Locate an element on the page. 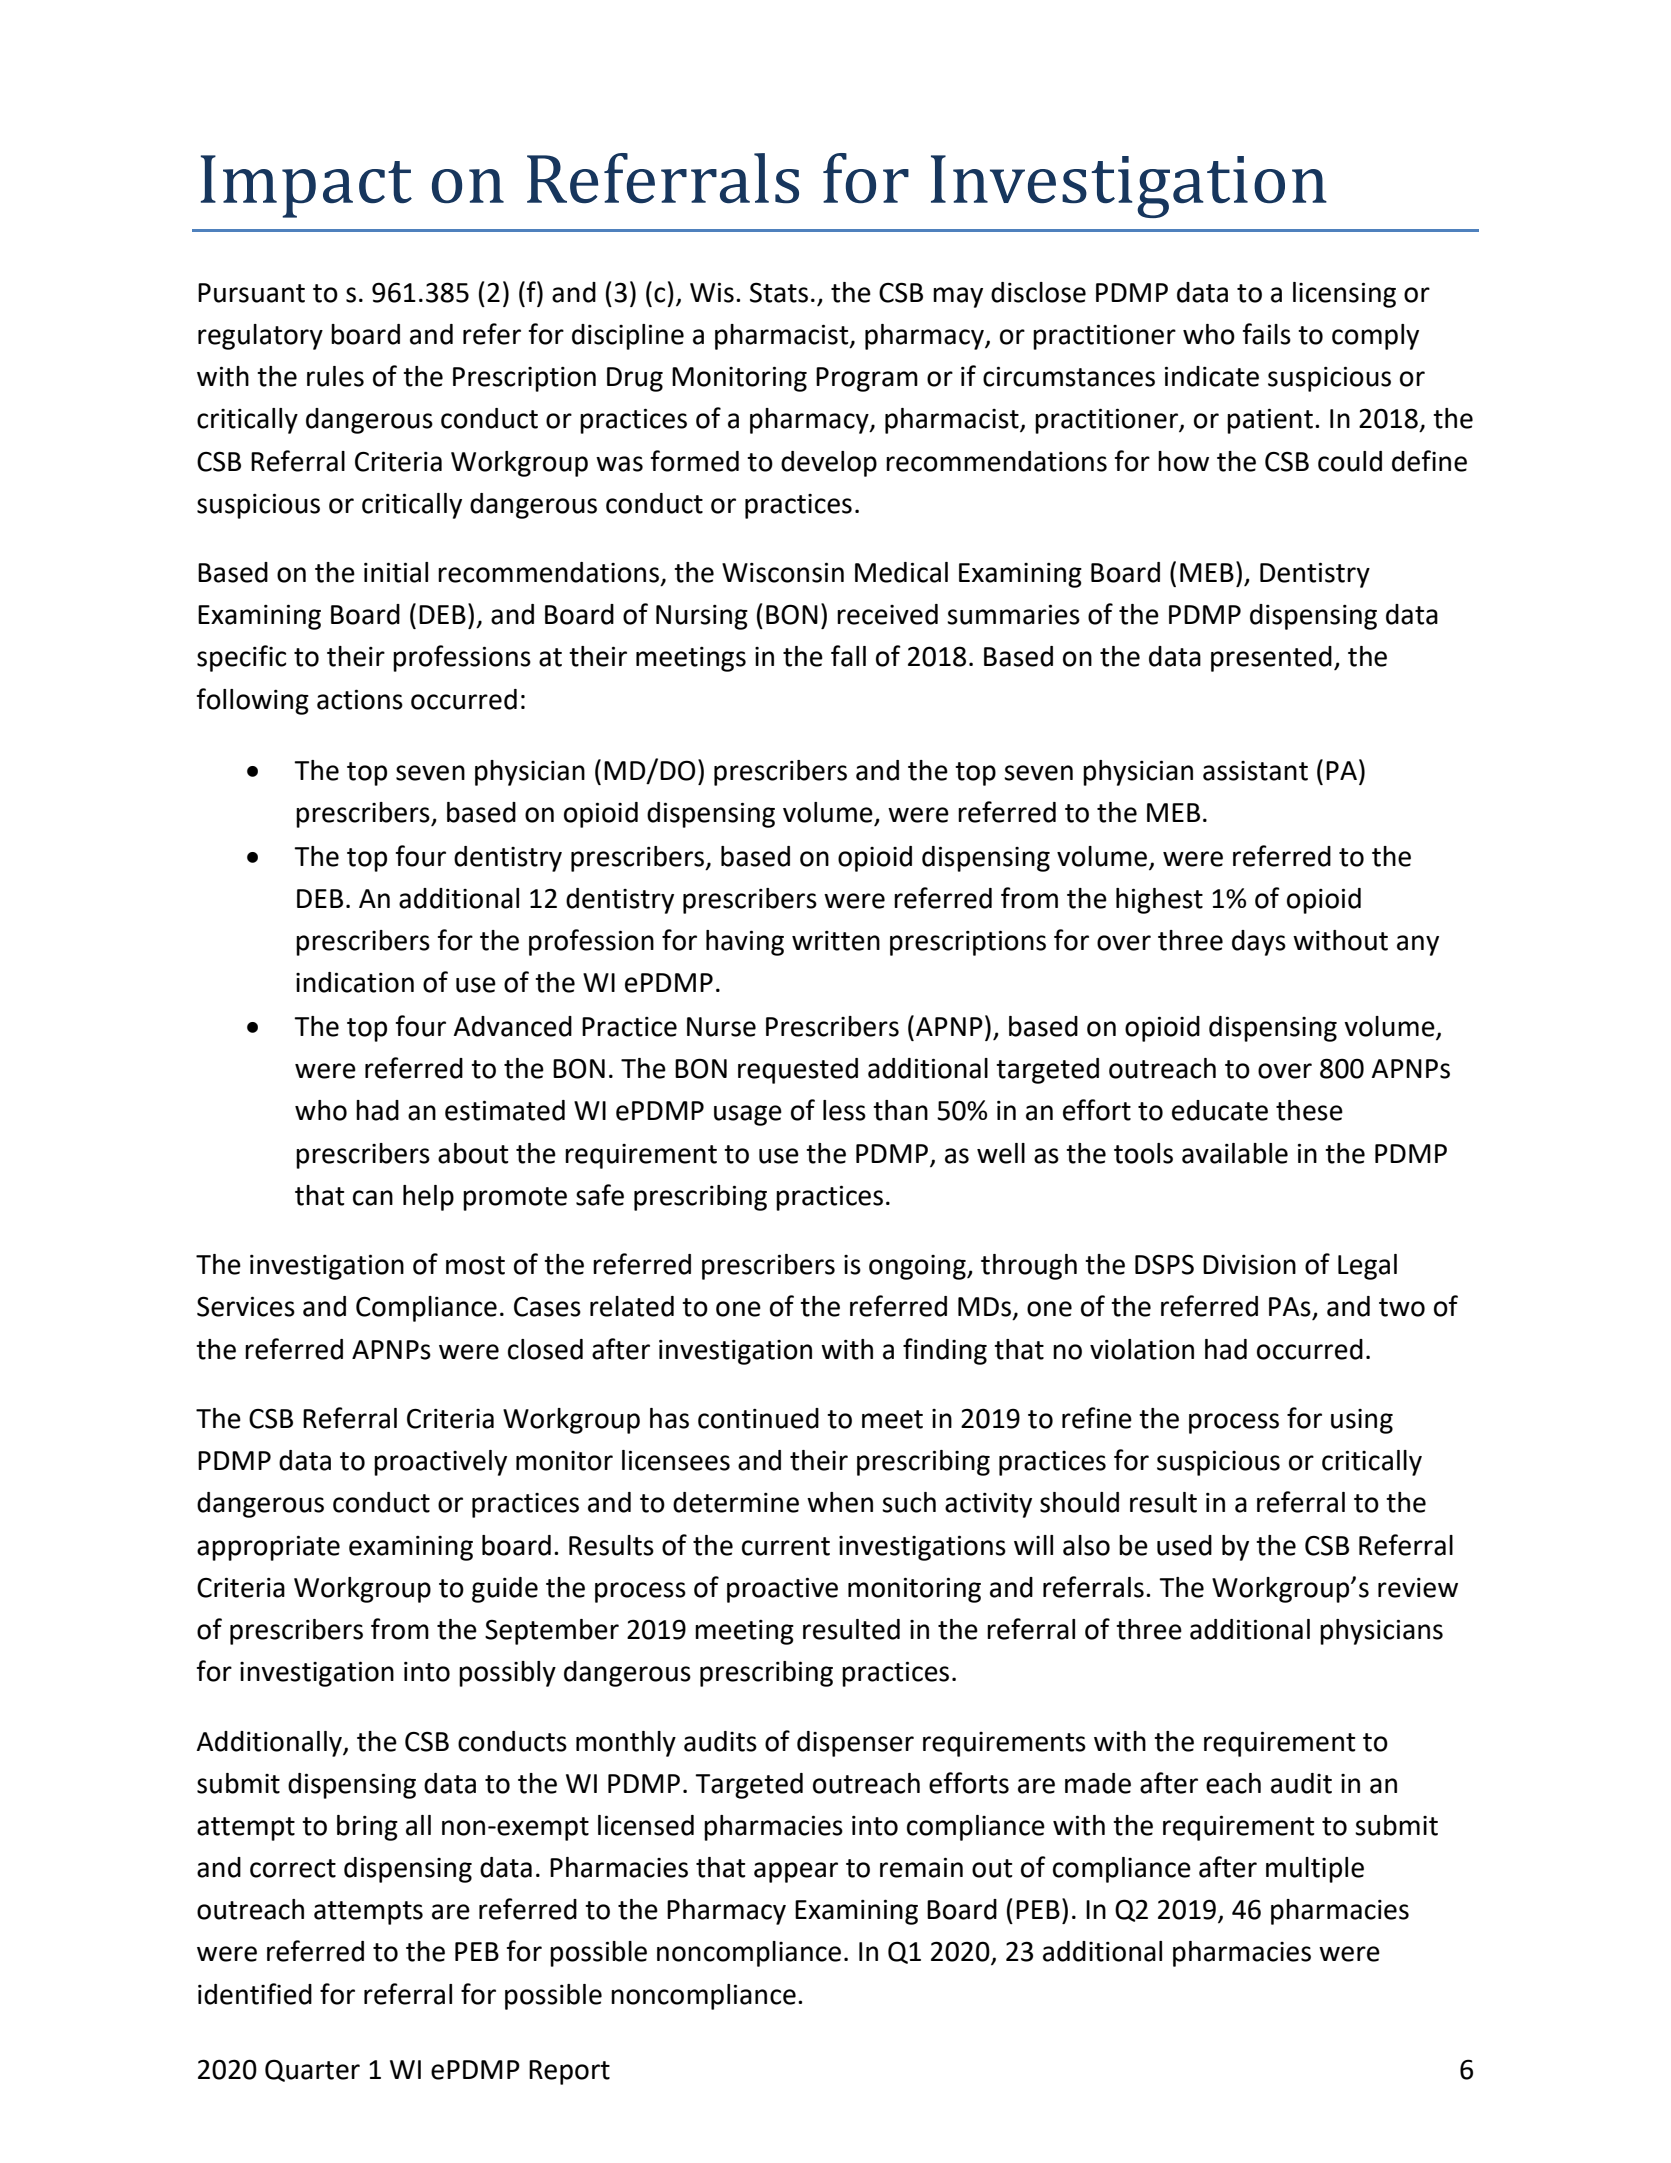 This page has height=2163, width=1671. actions is located at coordinates (360, 699).
